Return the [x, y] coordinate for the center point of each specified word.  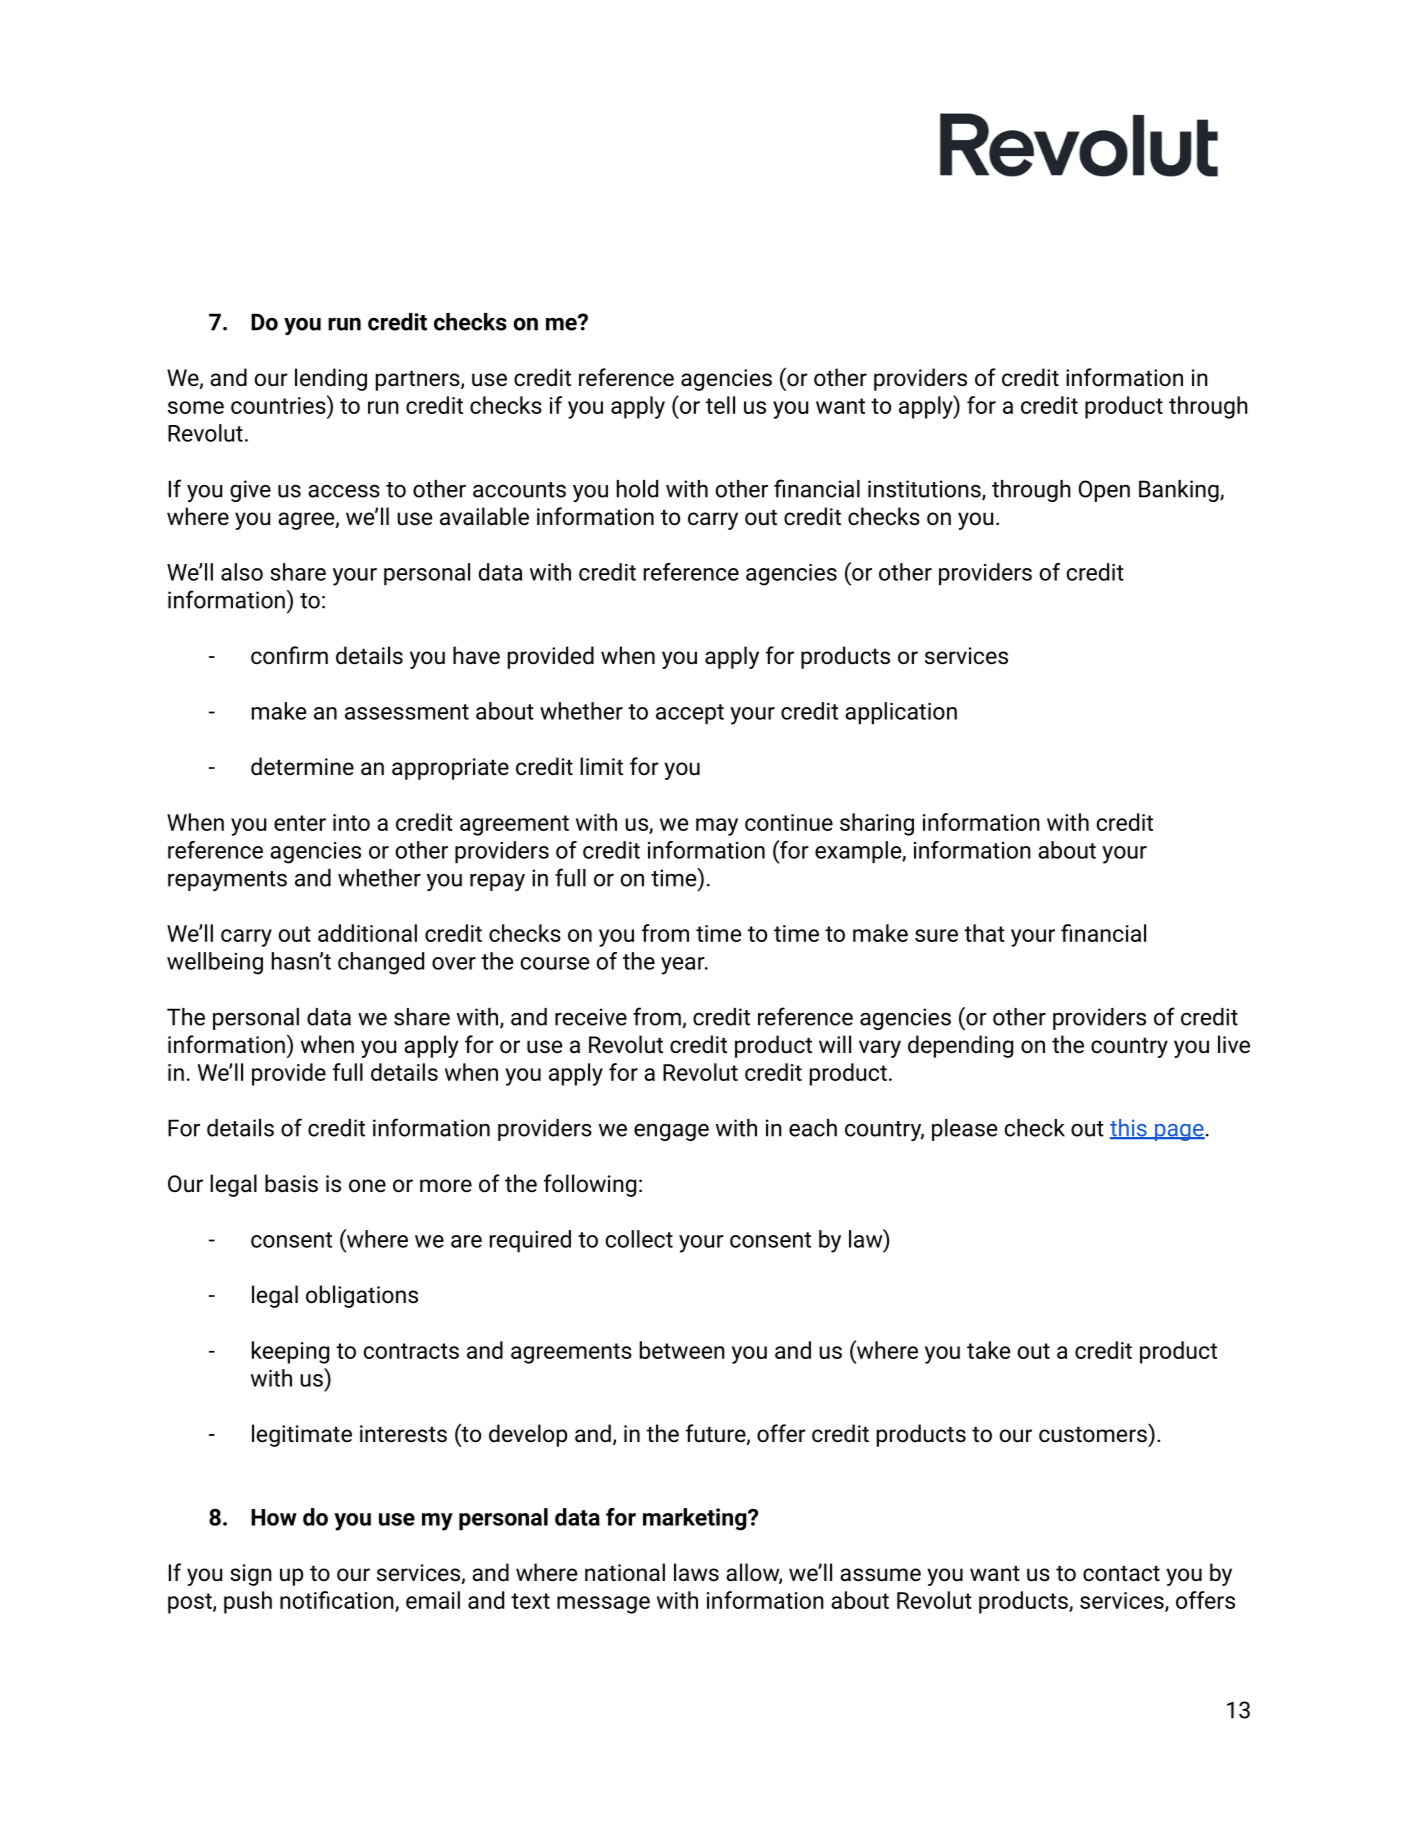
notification [338, 1601]
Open [1104, 491]
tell [720, 405]
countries [279, 404]
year [684, 966]
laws [696, 1572]
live [1234, 1044]
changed [381, 963]
